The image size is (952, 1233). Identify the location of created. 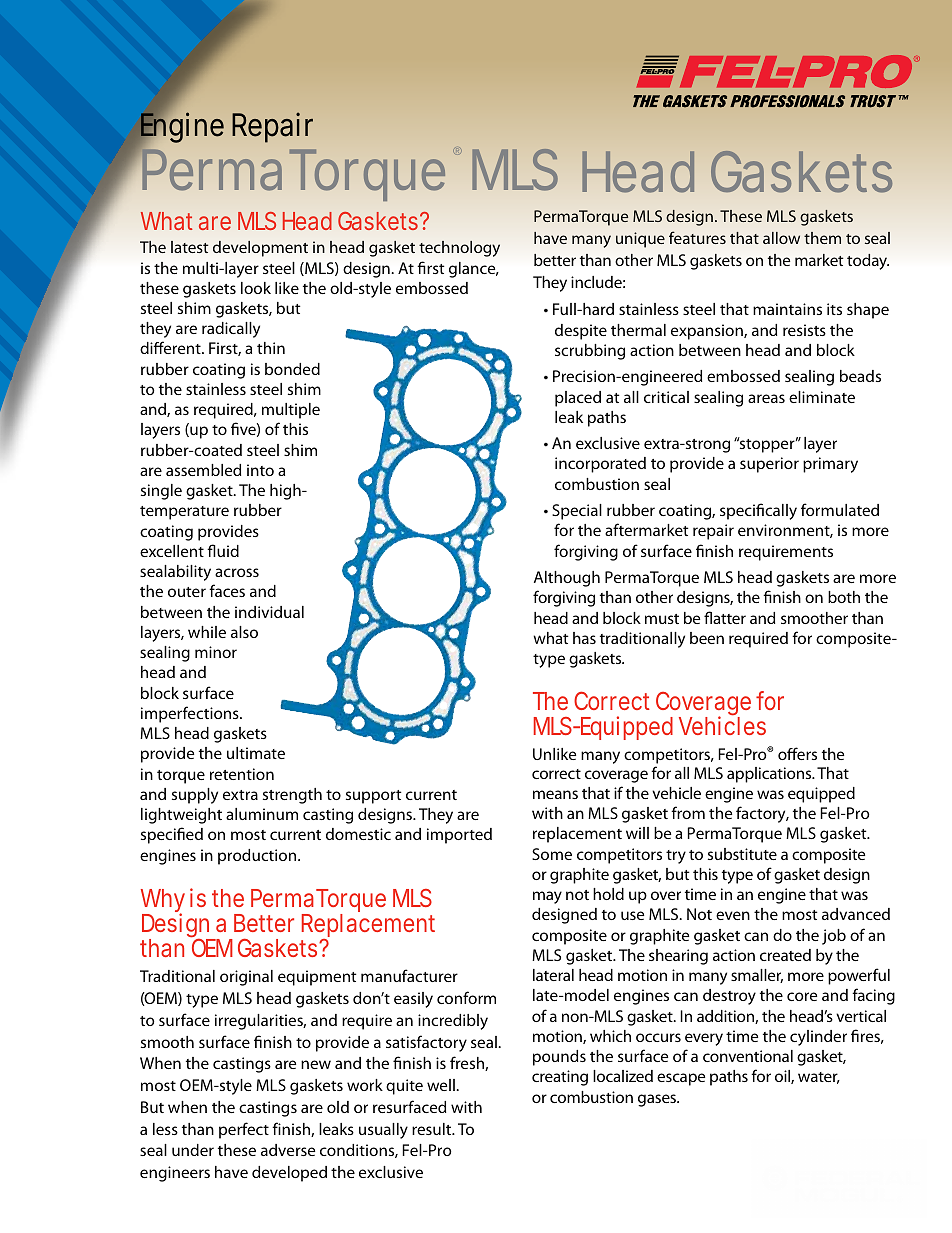
(785, 955).
